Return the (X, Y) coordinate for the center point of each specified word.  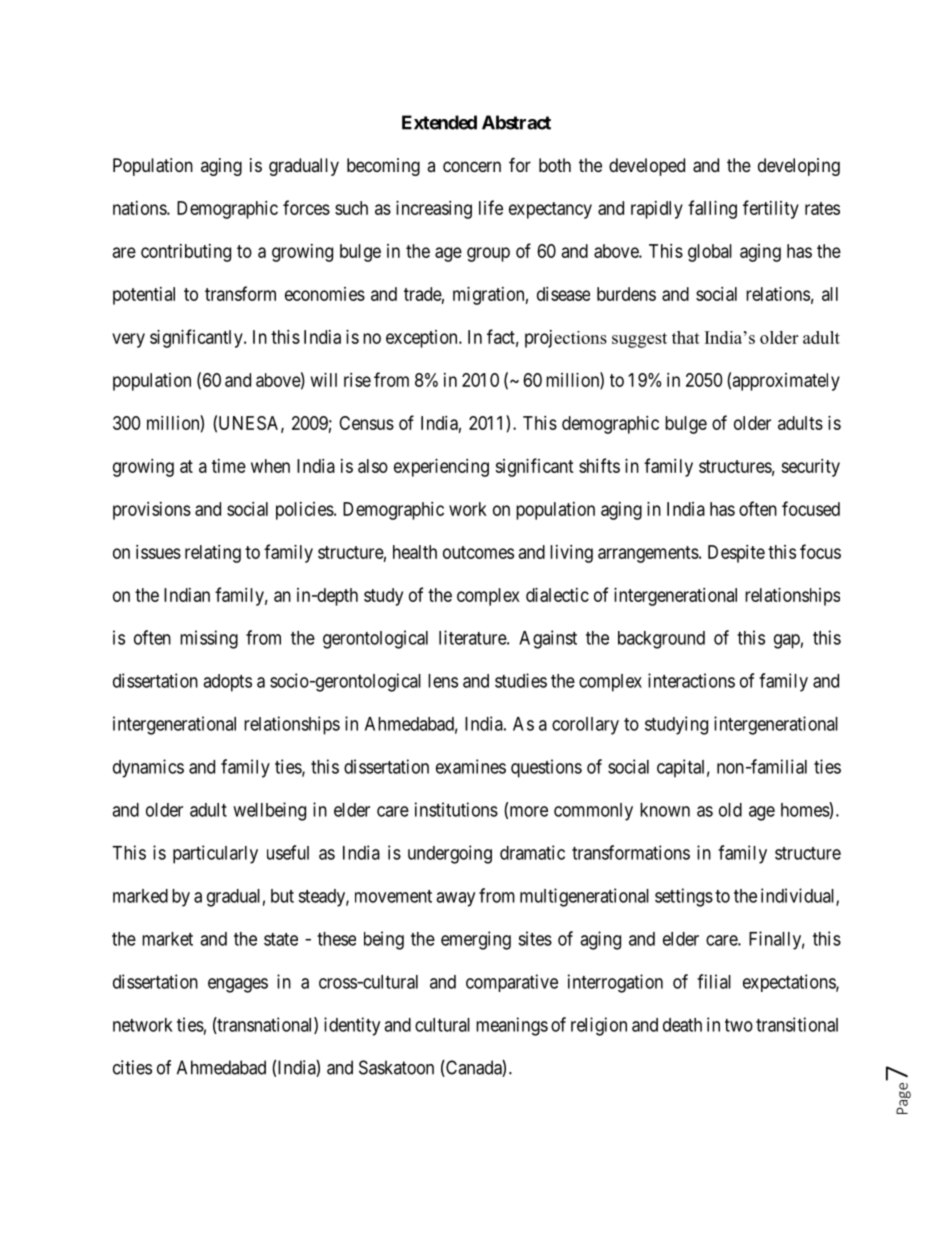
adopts (227, 683)
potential (144, 296)
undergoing (450, 854)
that (686, 337)
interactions (691, 680)
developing (799, 167)
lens (443, 681)
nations (140, 208)
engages (238, 985)
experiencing (441, 468)
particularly (215, 854)
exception (423, 339)
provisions (152, 511)
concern (472, 166)
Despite (736, 554)
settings (684, 897)
